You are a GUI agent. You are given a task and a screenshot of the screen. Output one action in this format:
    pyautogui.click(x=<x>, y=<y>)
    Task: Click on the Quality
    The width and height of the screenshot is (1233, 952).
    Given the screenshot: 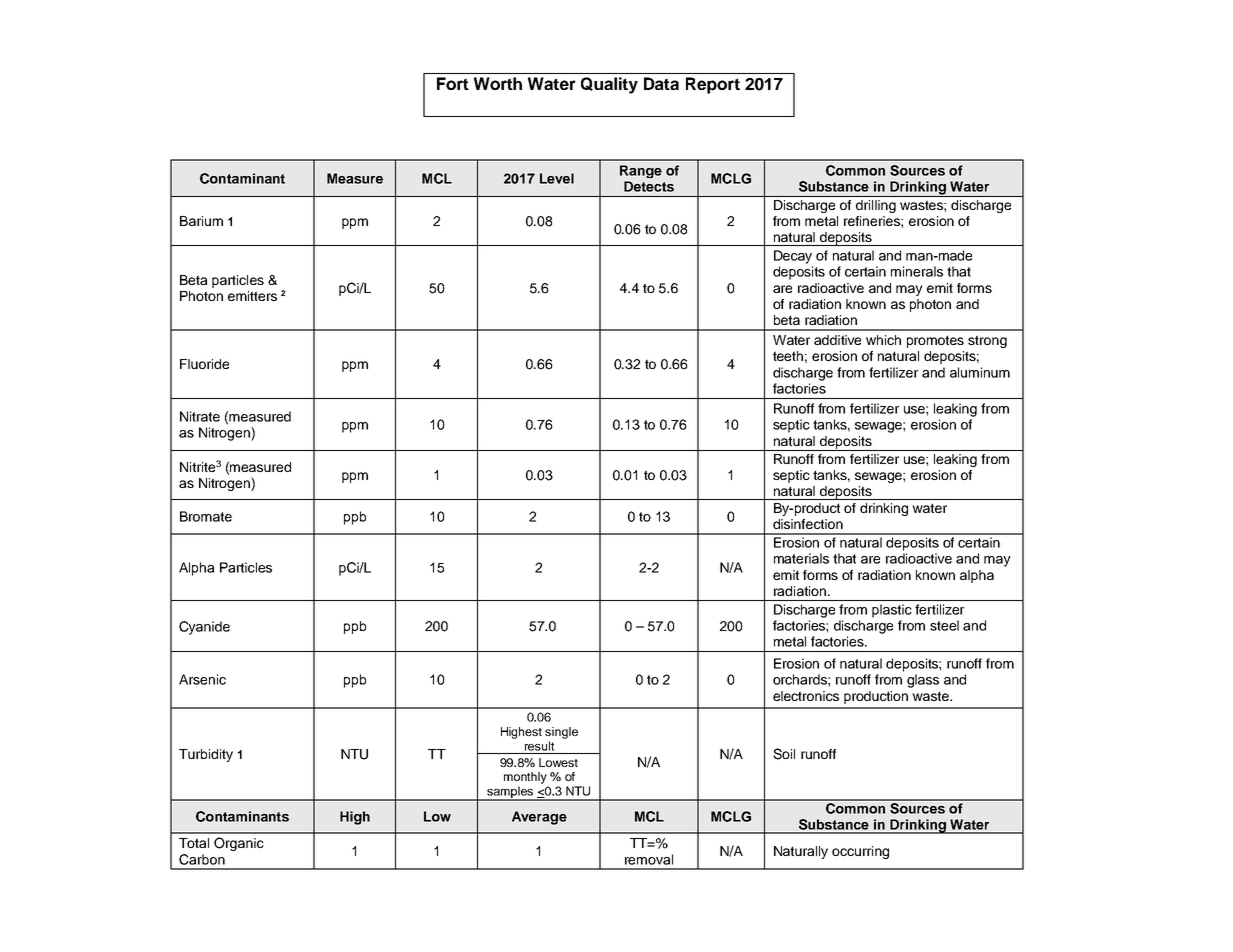 What is the action you would take?
    pyautogui.click(x=609, y=85)
